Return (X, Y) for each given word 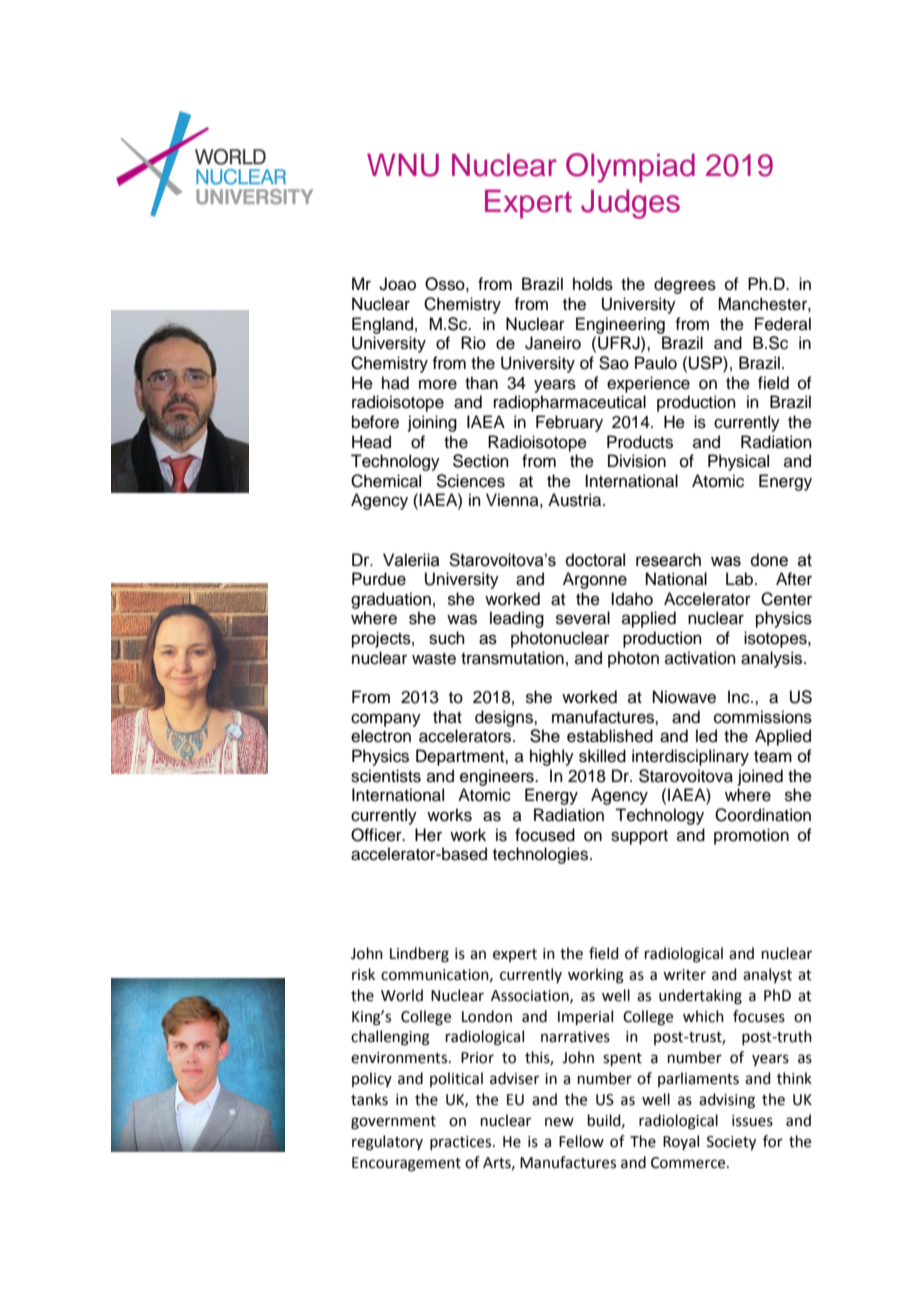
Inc (740, 697)
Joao (397, 284)
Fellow (581, 1141)
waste (434, 659)
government (393, 1123)
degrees (685, 285)
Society (731, 1143)
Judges (630, 204)
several (583, 618)
